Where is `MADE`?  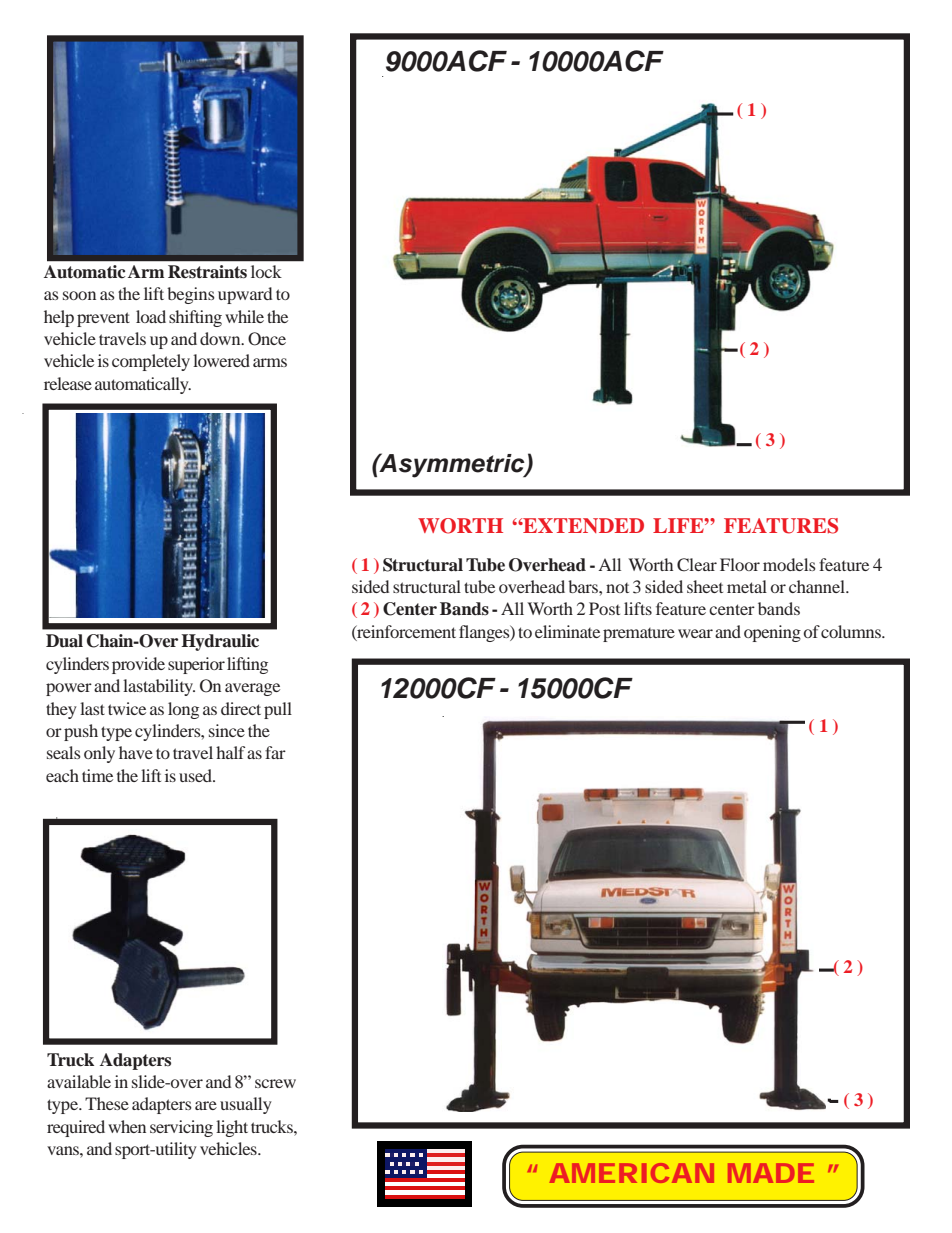 MADE is located at coordinates (771, 1173).
